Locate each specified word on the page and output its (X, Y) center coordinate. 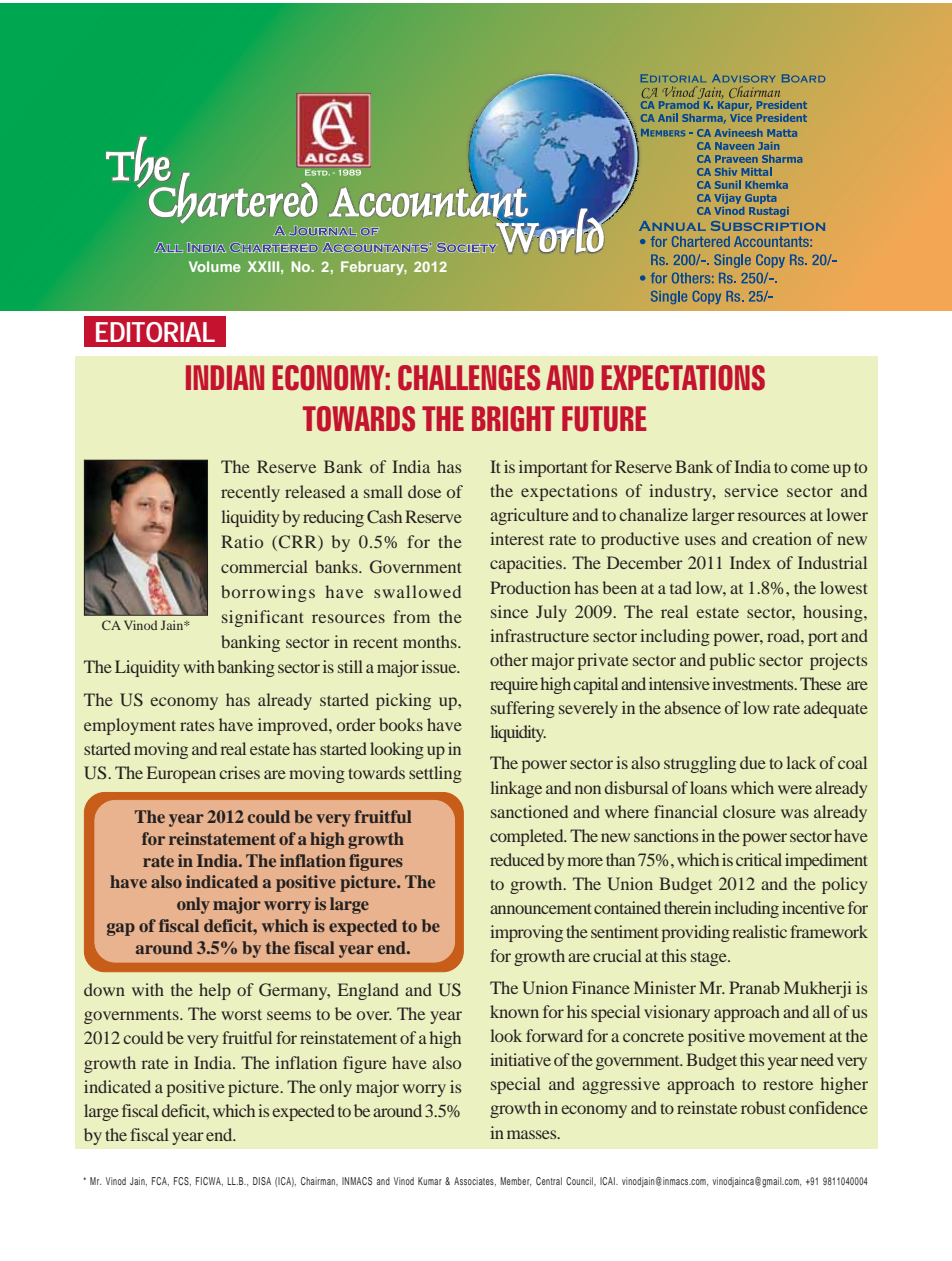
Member (515, 1181)
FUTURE (604, 419)
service (751, 490)
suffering (523, 709)
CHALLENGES (469, 378)
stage (710, 958)
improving (526, 933)
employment (130, 726)
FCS (182, 1181)
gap (121, 929)
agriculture (529, 516)
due (753, 762)
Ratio (242, 541)
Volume (215, 266)
